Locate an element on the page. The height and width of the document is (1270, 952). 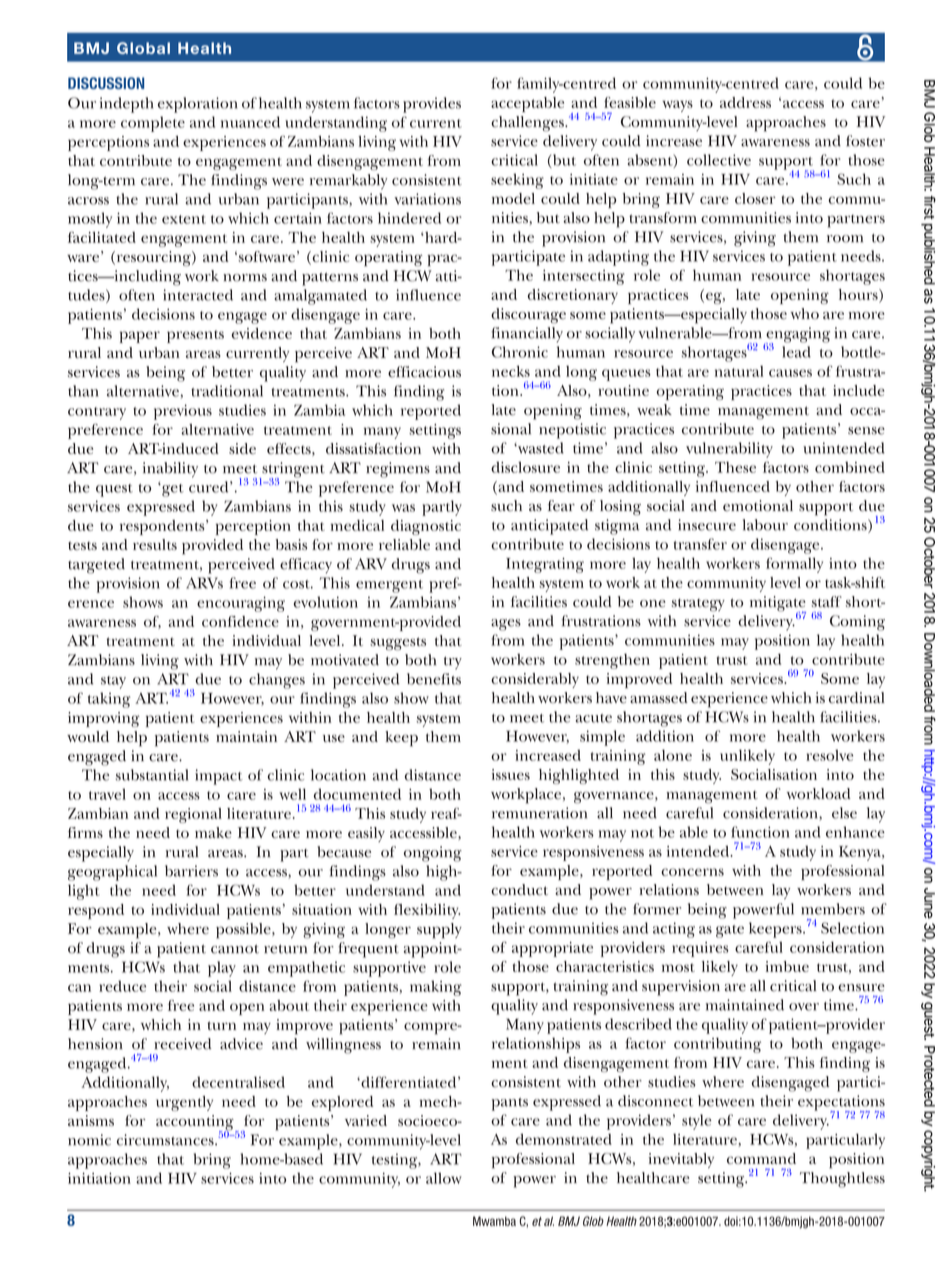
staff is located at coordinates (827, 602).
